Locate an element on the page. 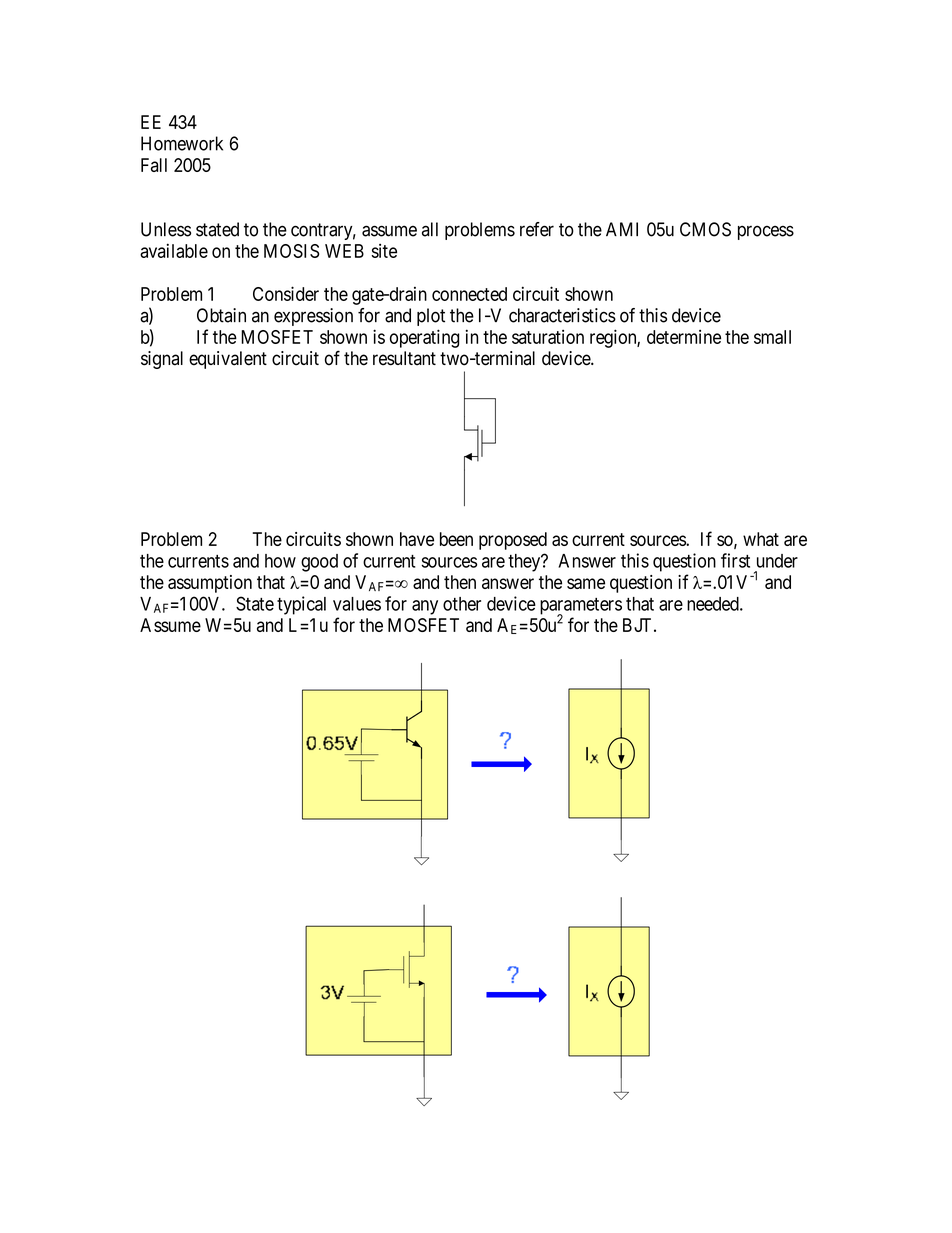 This document has width=952, height=1233. first is located at coordinates (735, 560).
